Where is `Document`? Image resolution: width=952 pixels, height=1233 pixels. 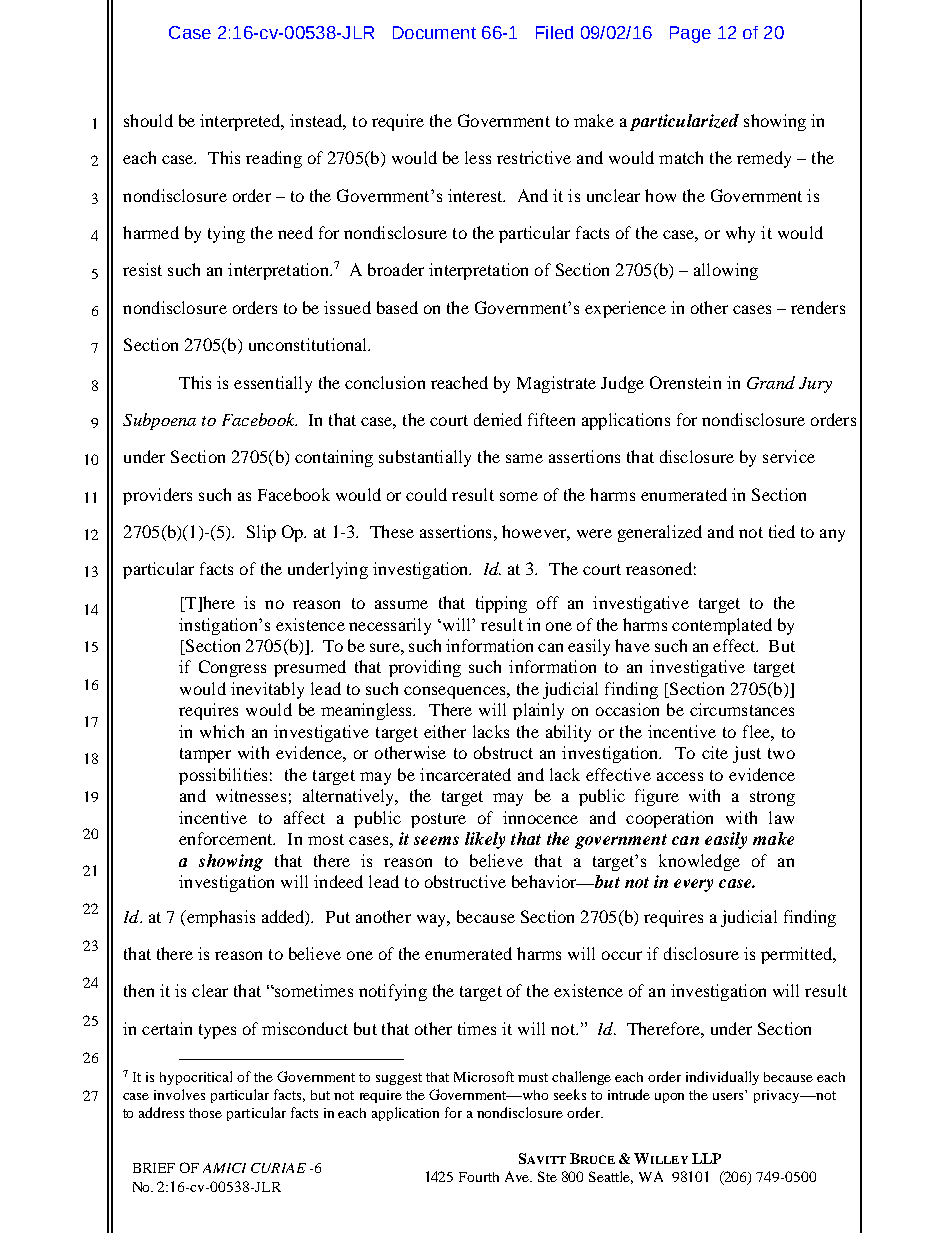
Document is located at coordinates (434, 32).
